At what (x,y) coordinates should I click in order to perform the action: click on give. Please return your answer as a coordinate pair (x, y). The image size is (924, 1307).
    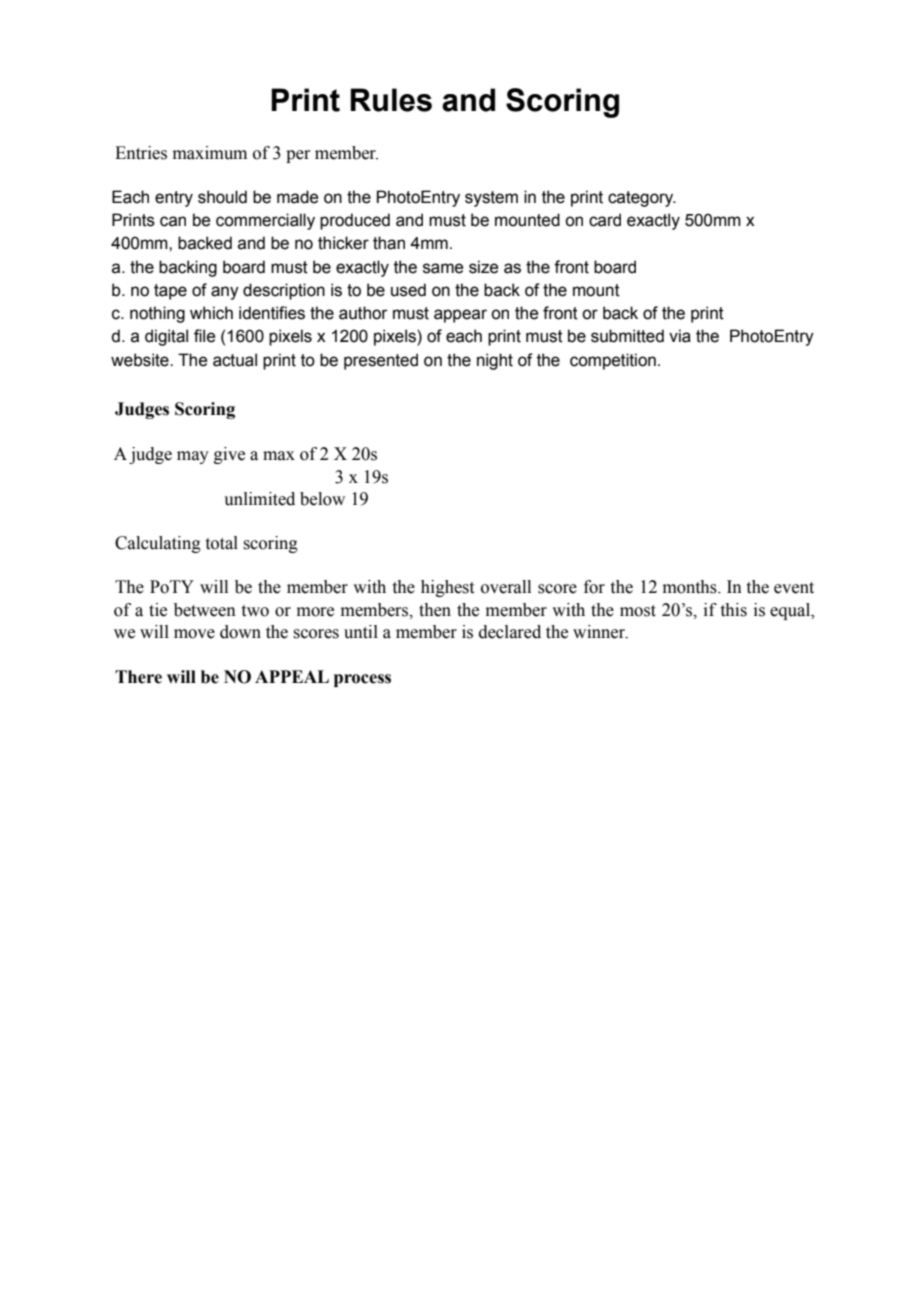
    Looking at the image, I should click on (229, 455).
